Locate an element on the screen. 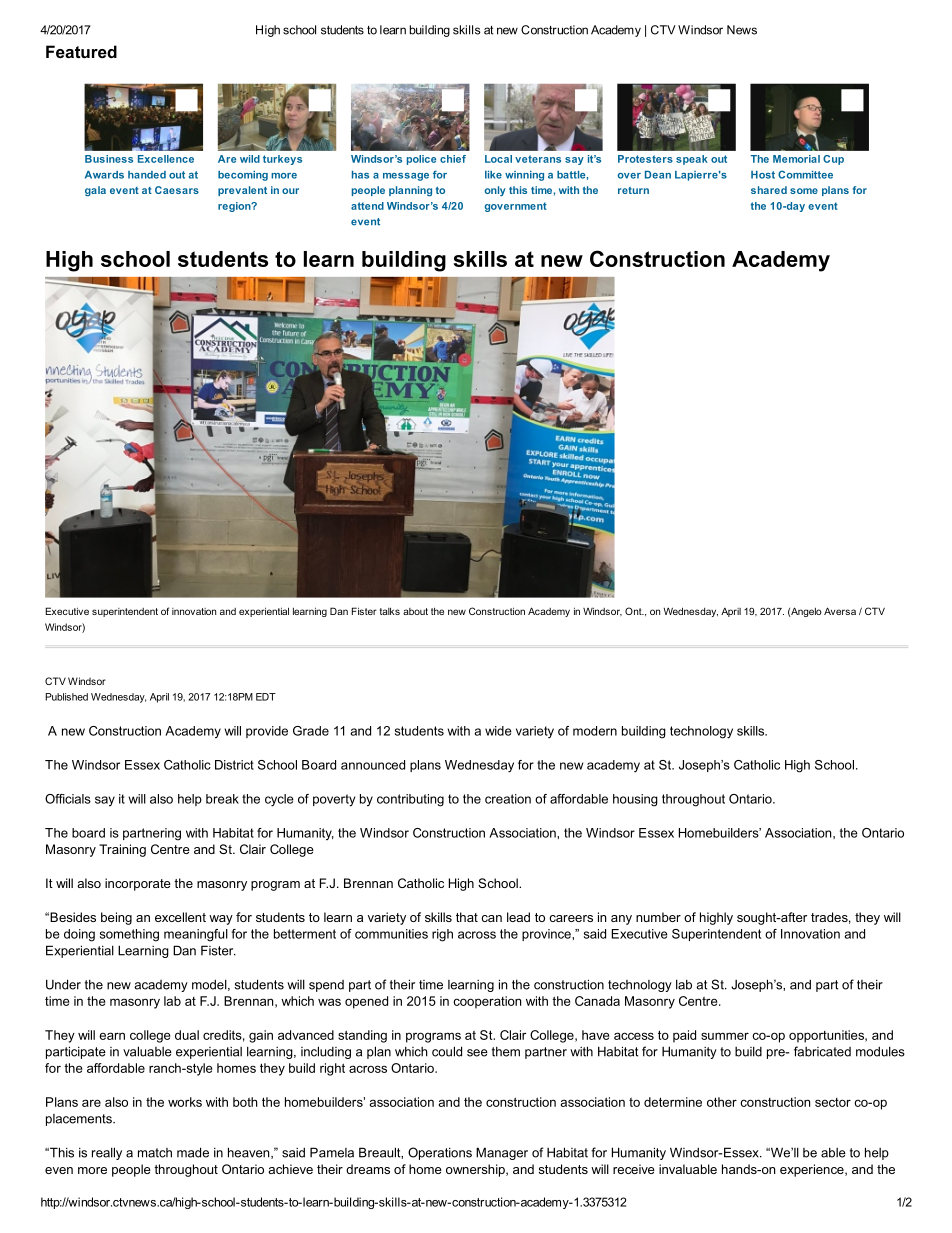 This screenshot has height=1233, width=952. match is located at coordinates (155, 1153).
